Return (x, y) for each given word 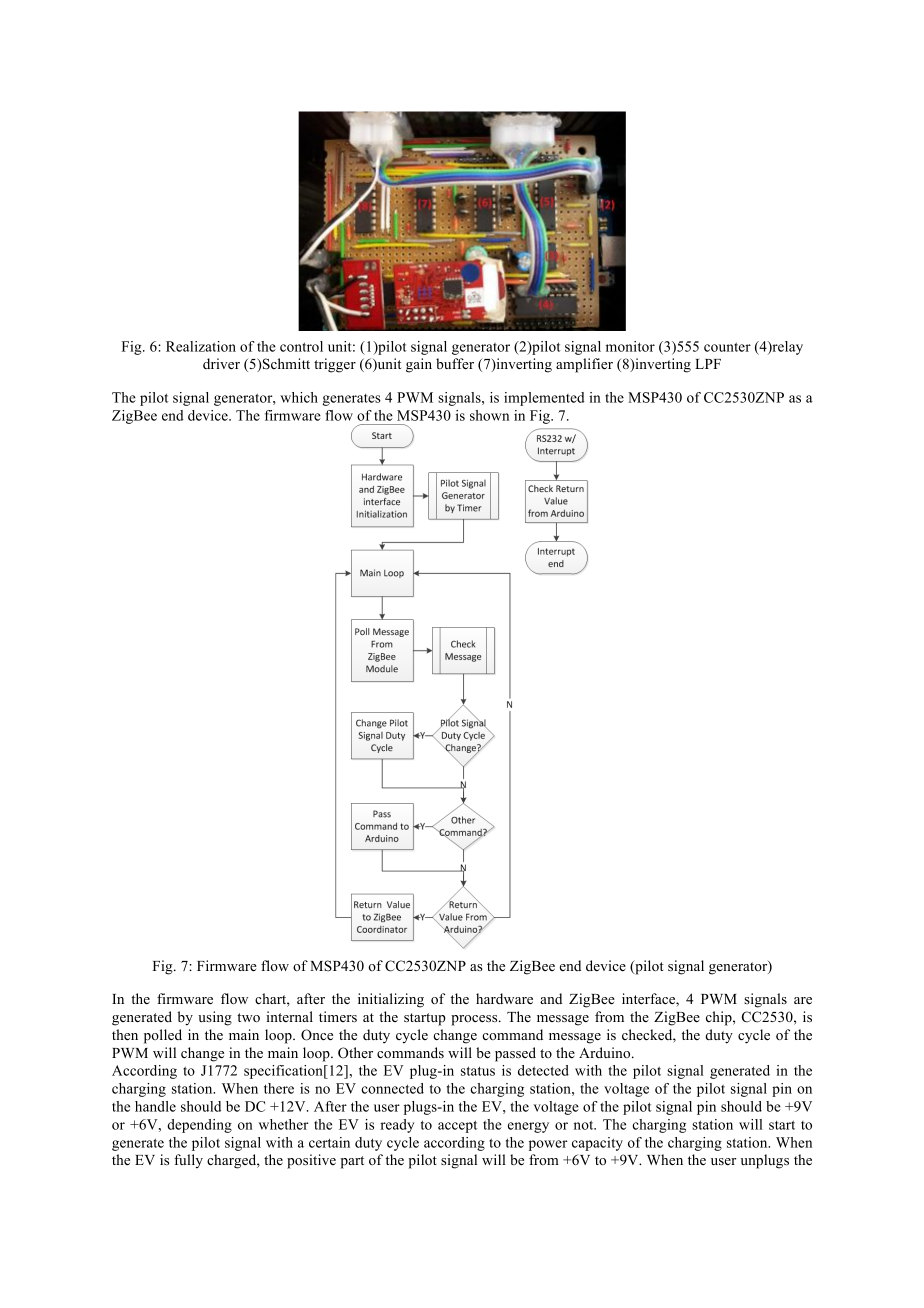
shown (489, 415)
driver (221, 363)
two (248, 1017)
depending (199, 1126)
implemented (544, 399)
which (299, 397)
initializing (391, 1000)
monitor (630, 346)
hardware (504, 998)
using (215, 1018)
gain (419, 365)
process (475, 1020)
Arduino (606, 1052)
